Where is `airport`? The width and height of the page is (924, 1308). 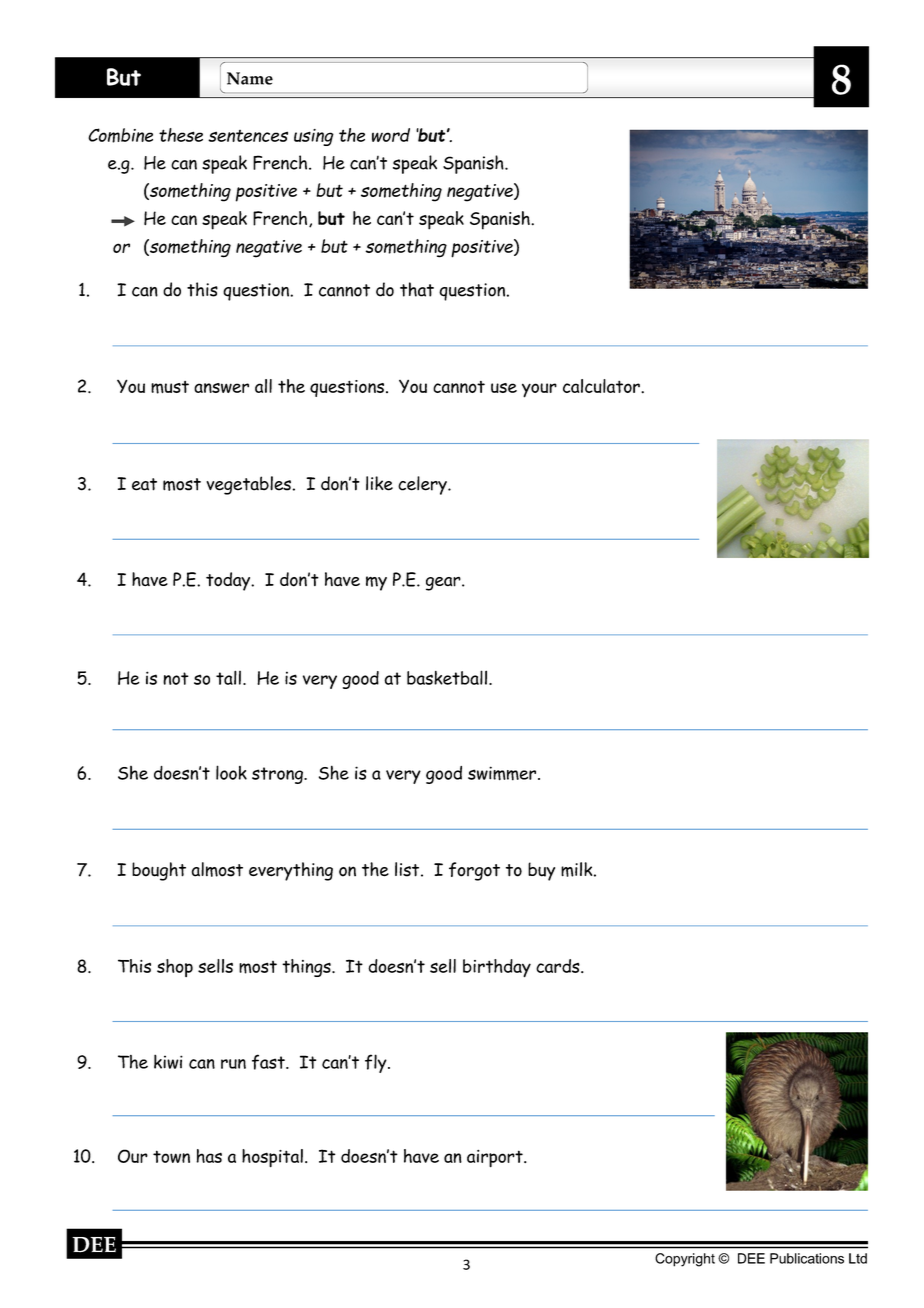 airport is located at coordinates (496, 1159).
